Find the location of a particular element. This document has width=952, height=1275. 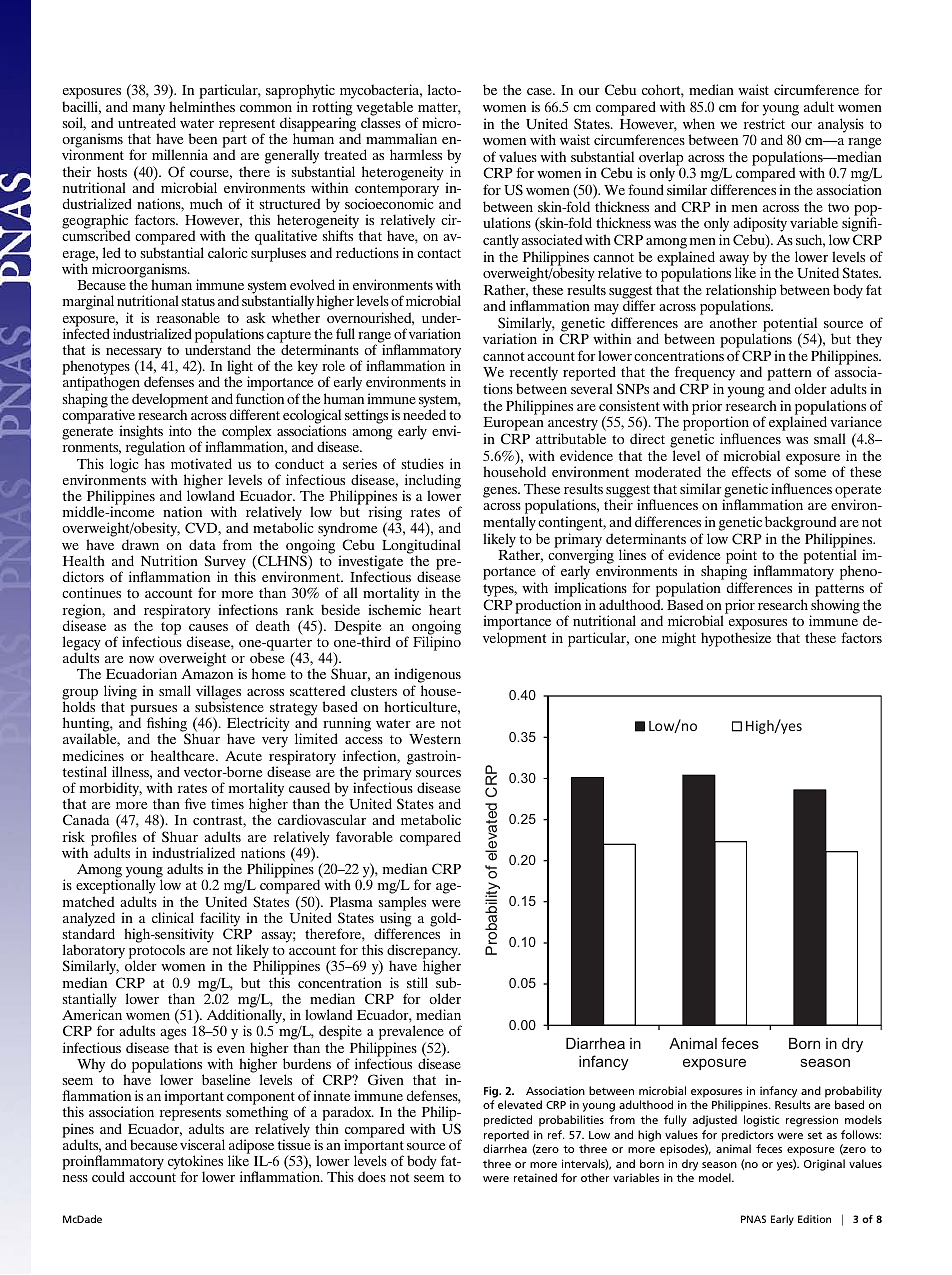

hypothesize is located at coordinates (736, 639).
